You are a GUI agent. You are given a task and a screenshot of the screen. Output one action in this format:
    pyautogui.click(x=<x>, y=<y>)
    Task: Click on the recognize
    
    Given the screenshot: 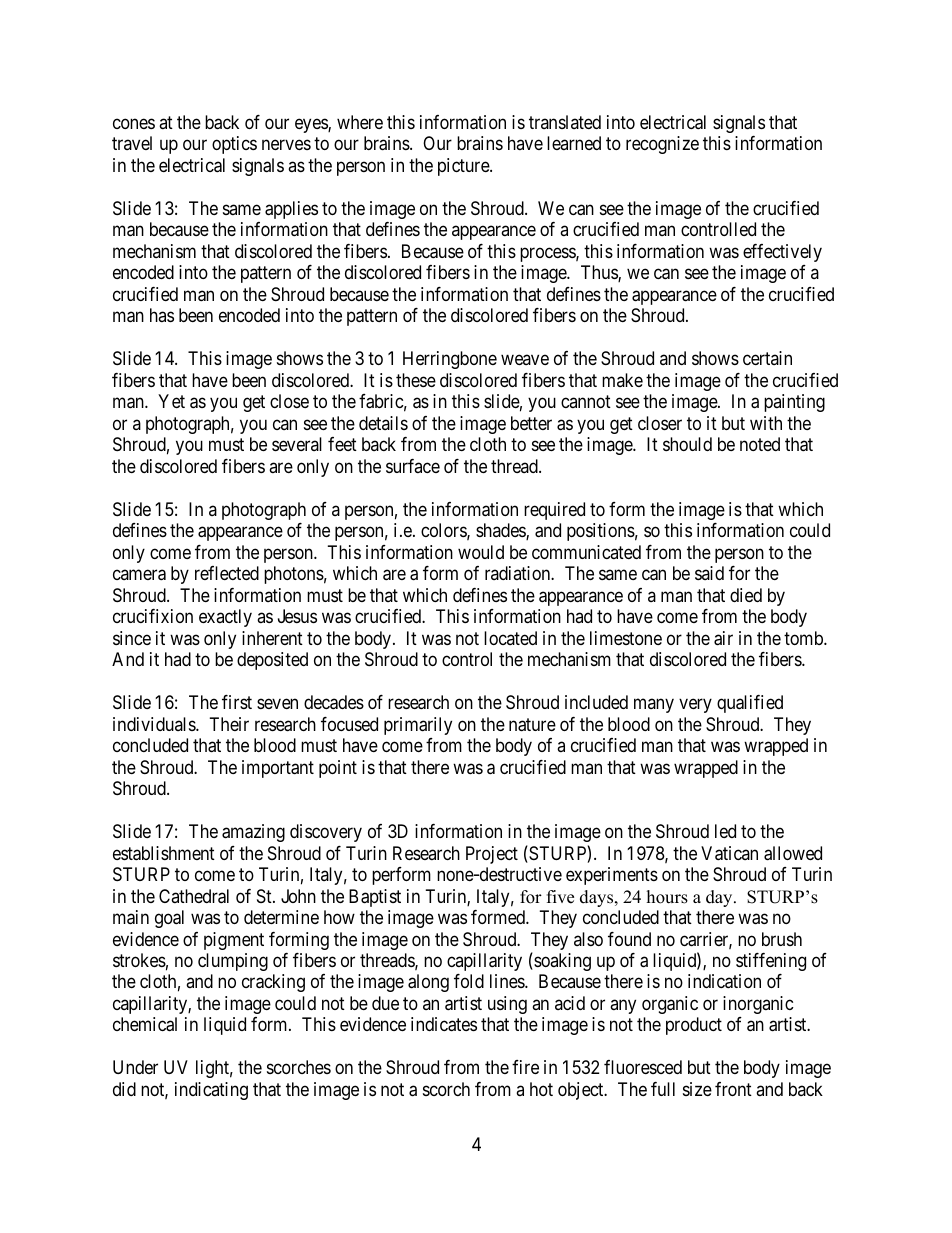 What is the action you would take?
    pyautogui.click(x=662, y=145)
